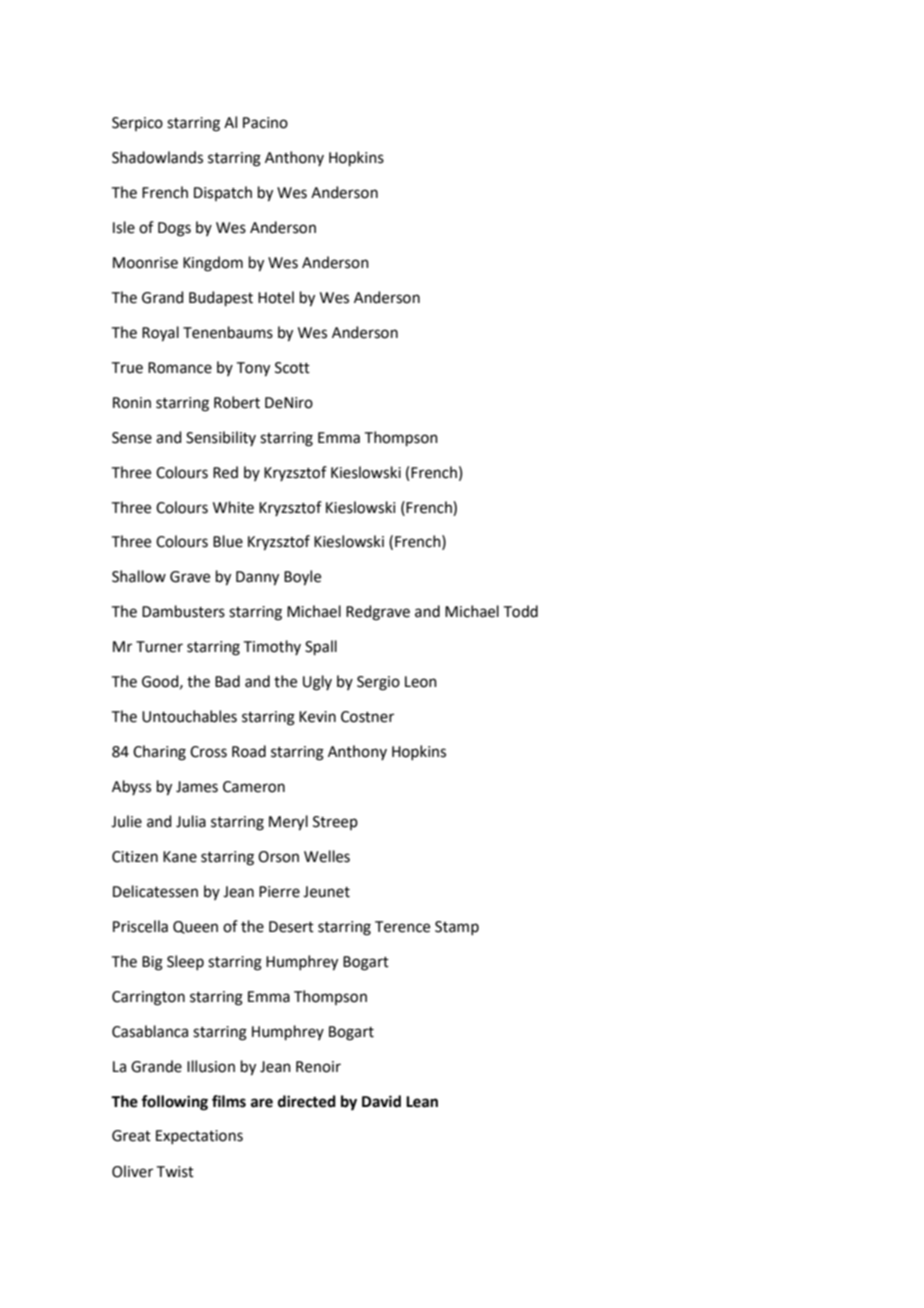  Describe the element at coordinates (335, 823) in the screenshot. I see `Streep` at that location.
